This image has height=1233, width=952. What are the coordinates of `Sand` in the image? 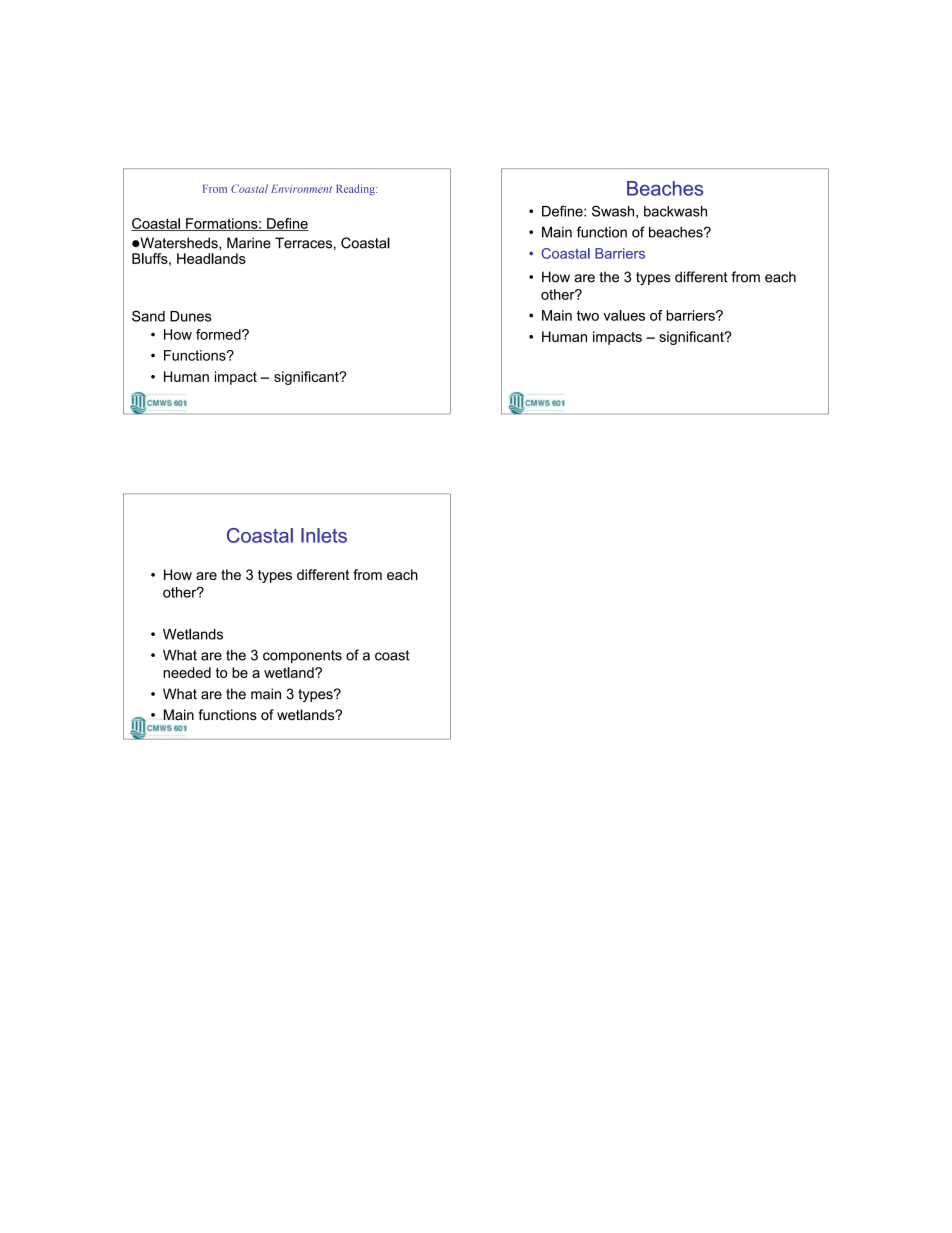 It's located at (148, 316).
